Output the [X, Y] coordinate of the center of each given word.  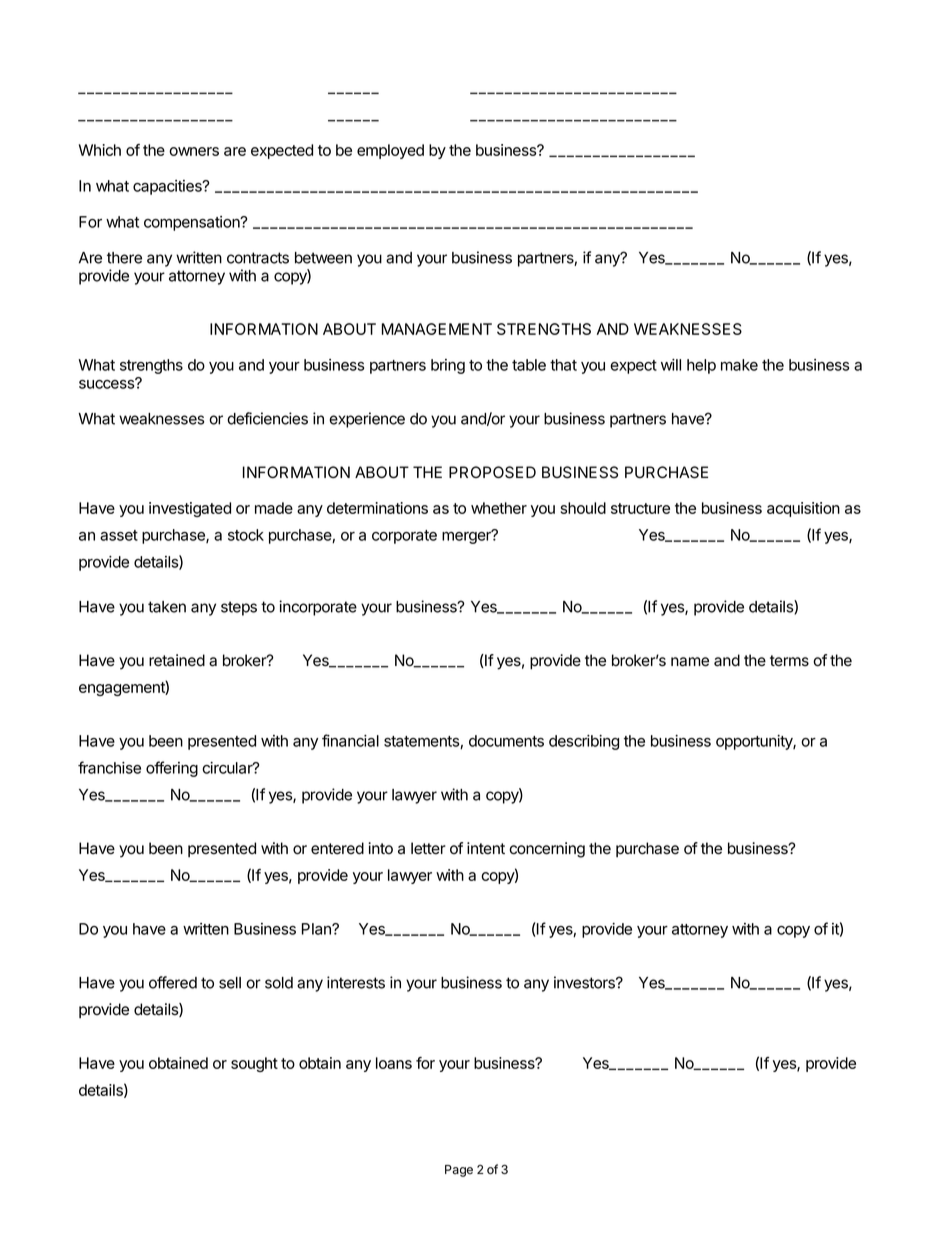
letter [428, 848]
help [701, 366]
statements [422, 742]
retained [177, 660]
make [739, 365]
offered [173, 982]
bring [448, 366]
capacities [168, 187]
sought [254, 1064]
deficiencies [267, 418]
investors [585, 982]
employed [390, 151]
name [690, 662]
